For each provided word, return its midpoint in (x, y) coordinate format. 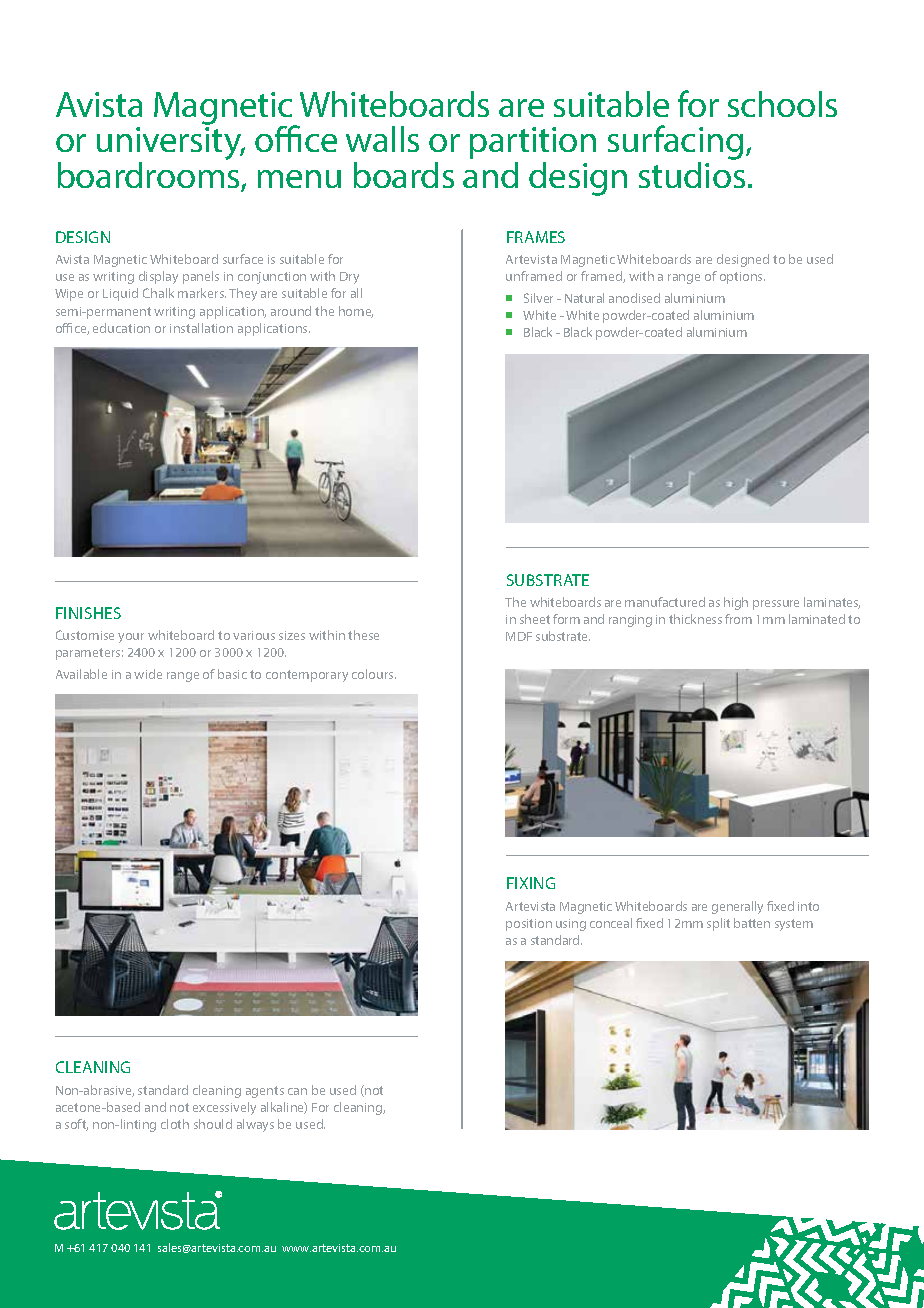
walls (382, 139)
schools (782, 104)
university (170, 145)
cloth (175, 1124)
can (297, 1091)
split (718, 924)
